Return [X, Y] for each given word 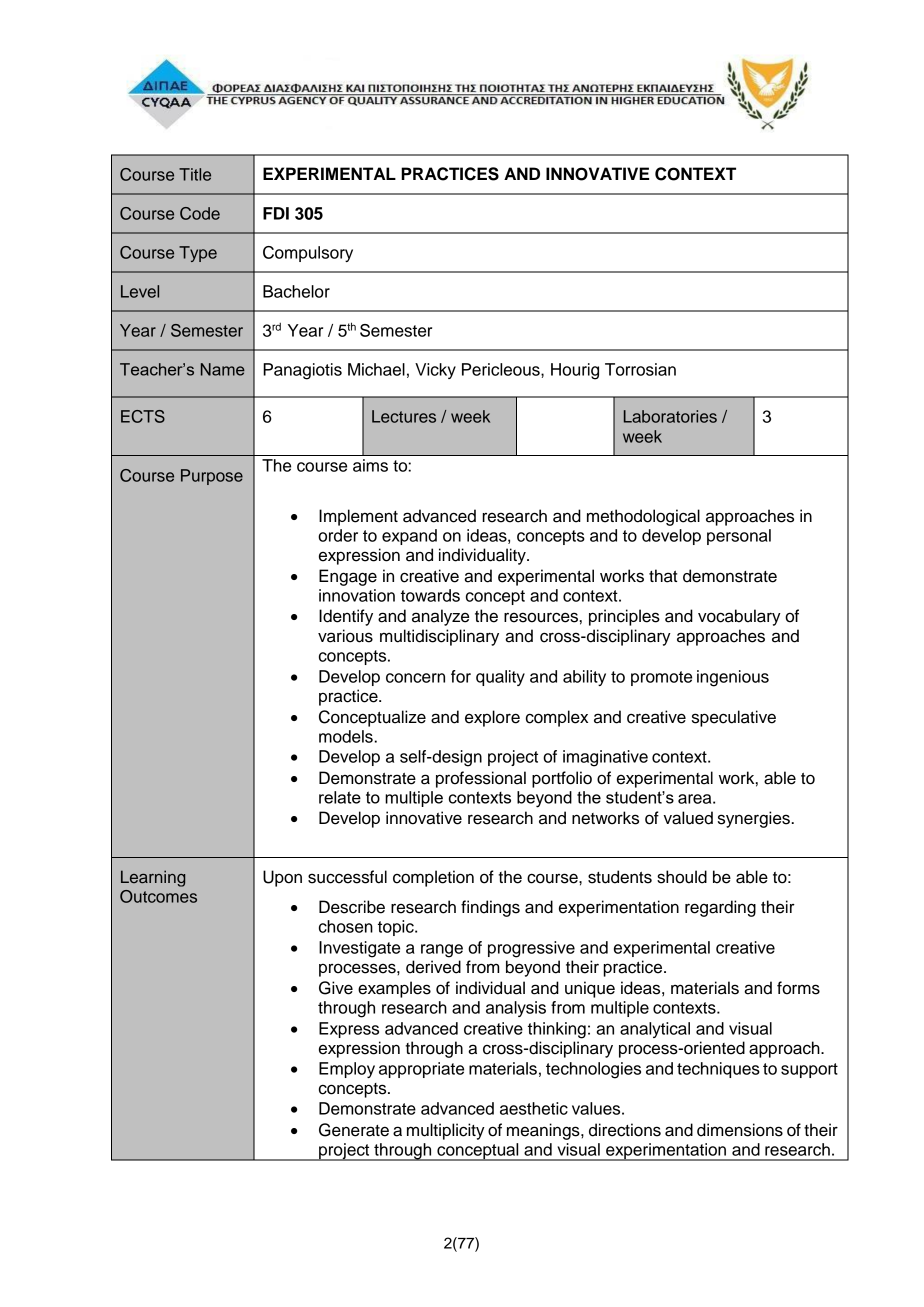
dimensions [740, 1130]
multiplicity [446, 1131]
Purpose [212, 477]
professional [481, 779]
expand [409, 537]
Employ [347, 1070]
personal [739, 537]
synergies [755, 819]
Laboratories [670, 416]
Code [200, 213]
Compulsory [308, 254]
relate [340, 797]
